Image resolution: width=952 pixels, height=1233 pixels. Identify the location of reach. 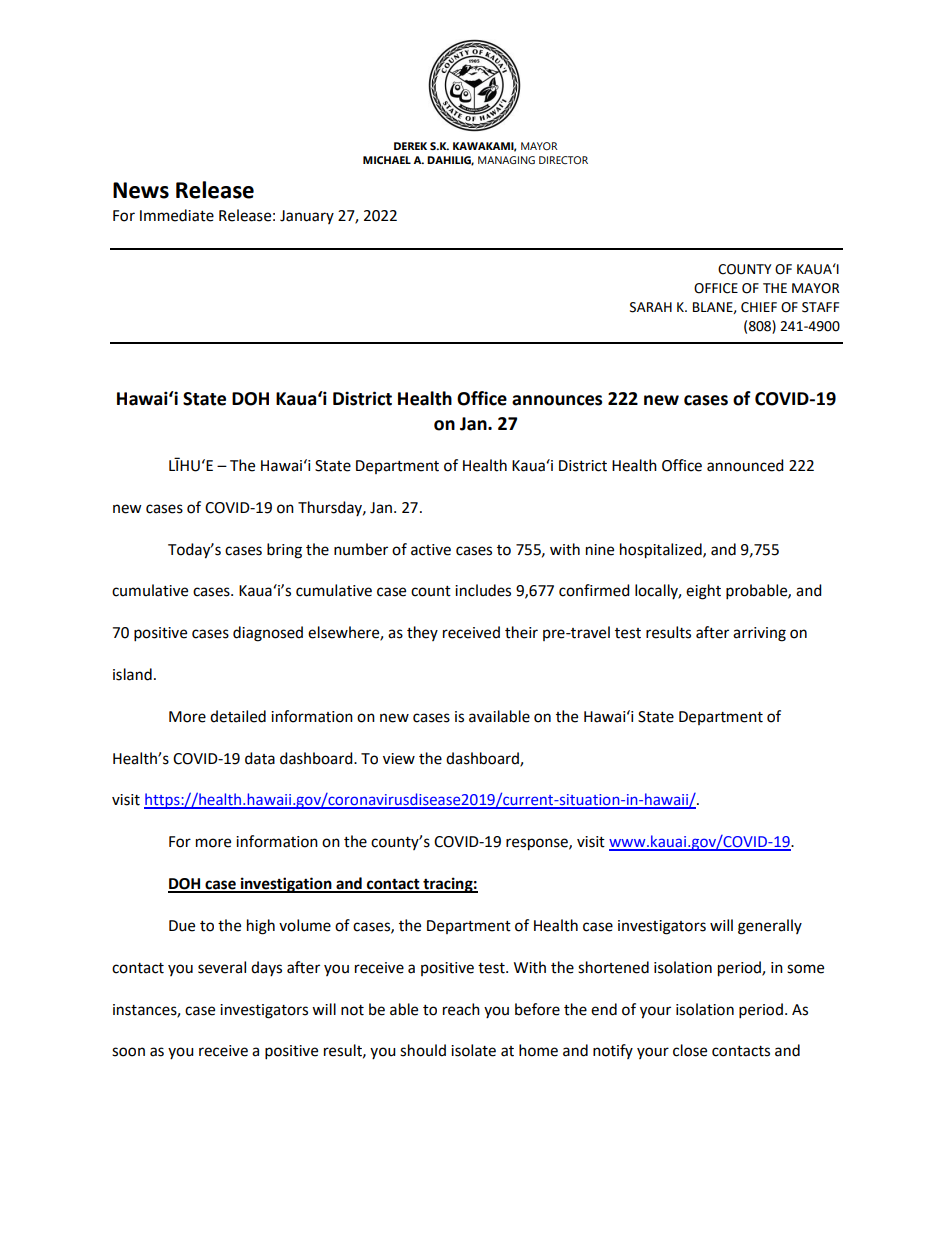
(461, 1009).
